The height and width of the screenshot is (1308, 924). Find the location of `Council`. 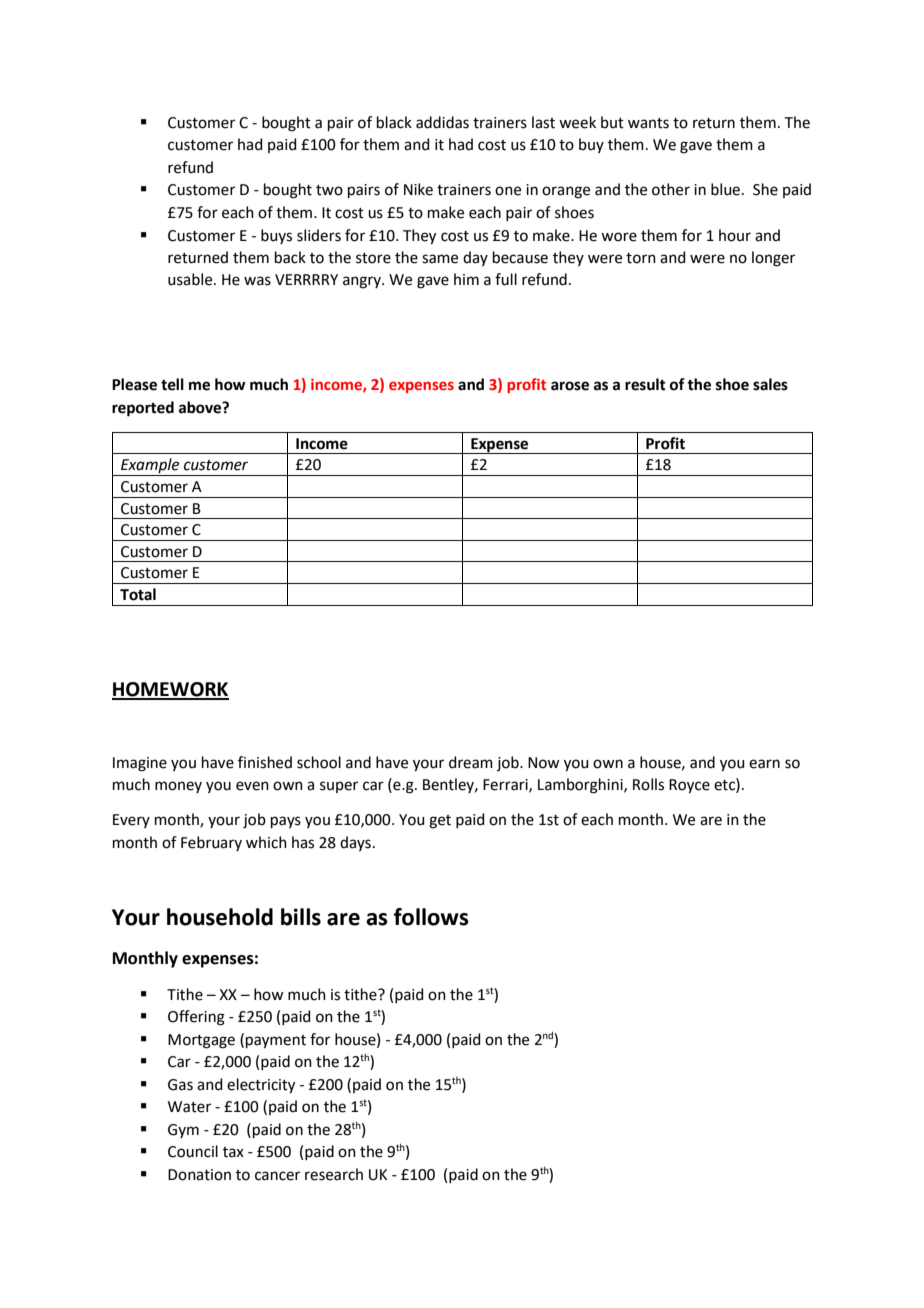

Council is located at coordinates (193, 1151).
